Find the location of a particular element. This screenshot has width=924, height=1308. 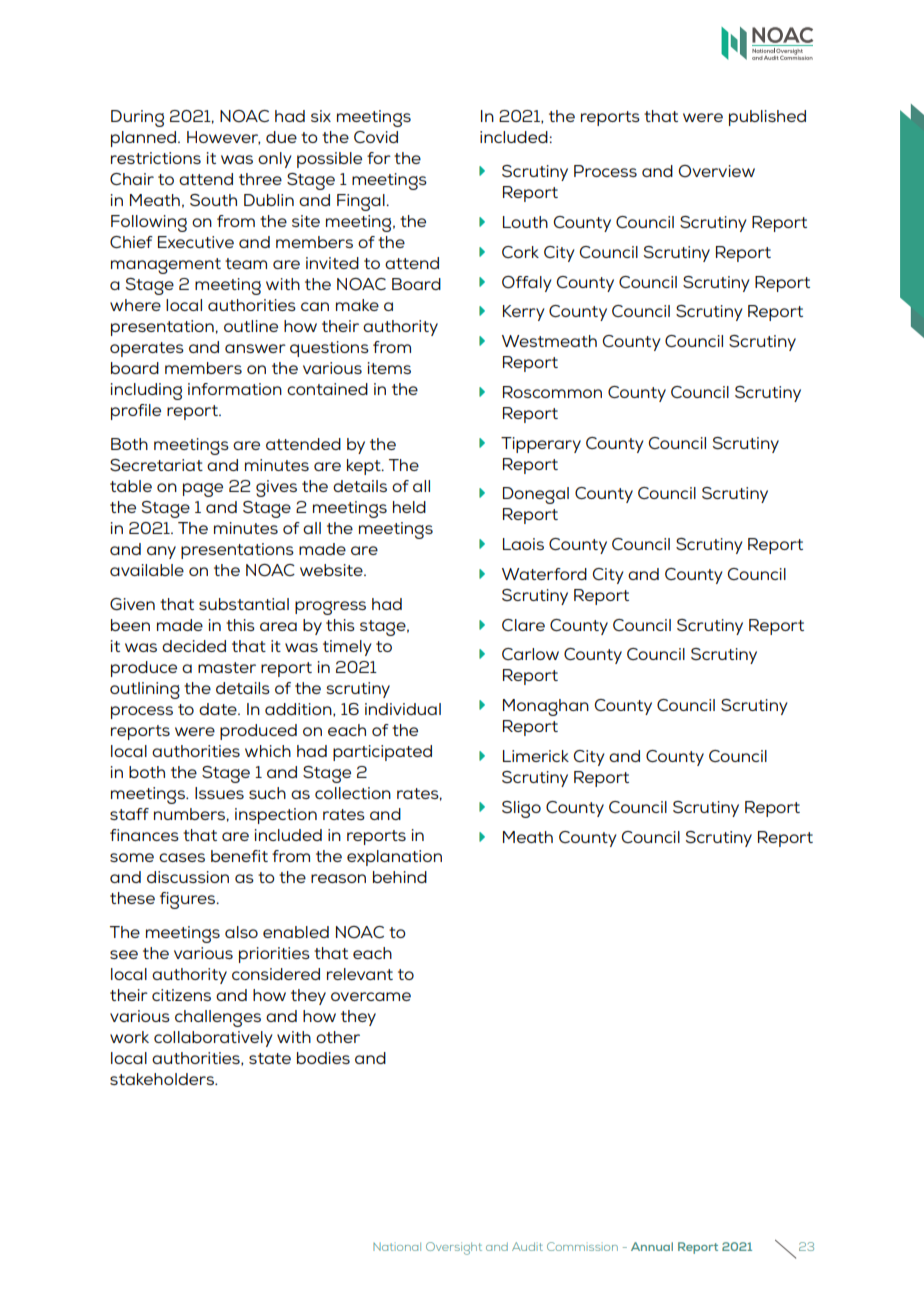

Limerick is located at coordinates (536, 756).
